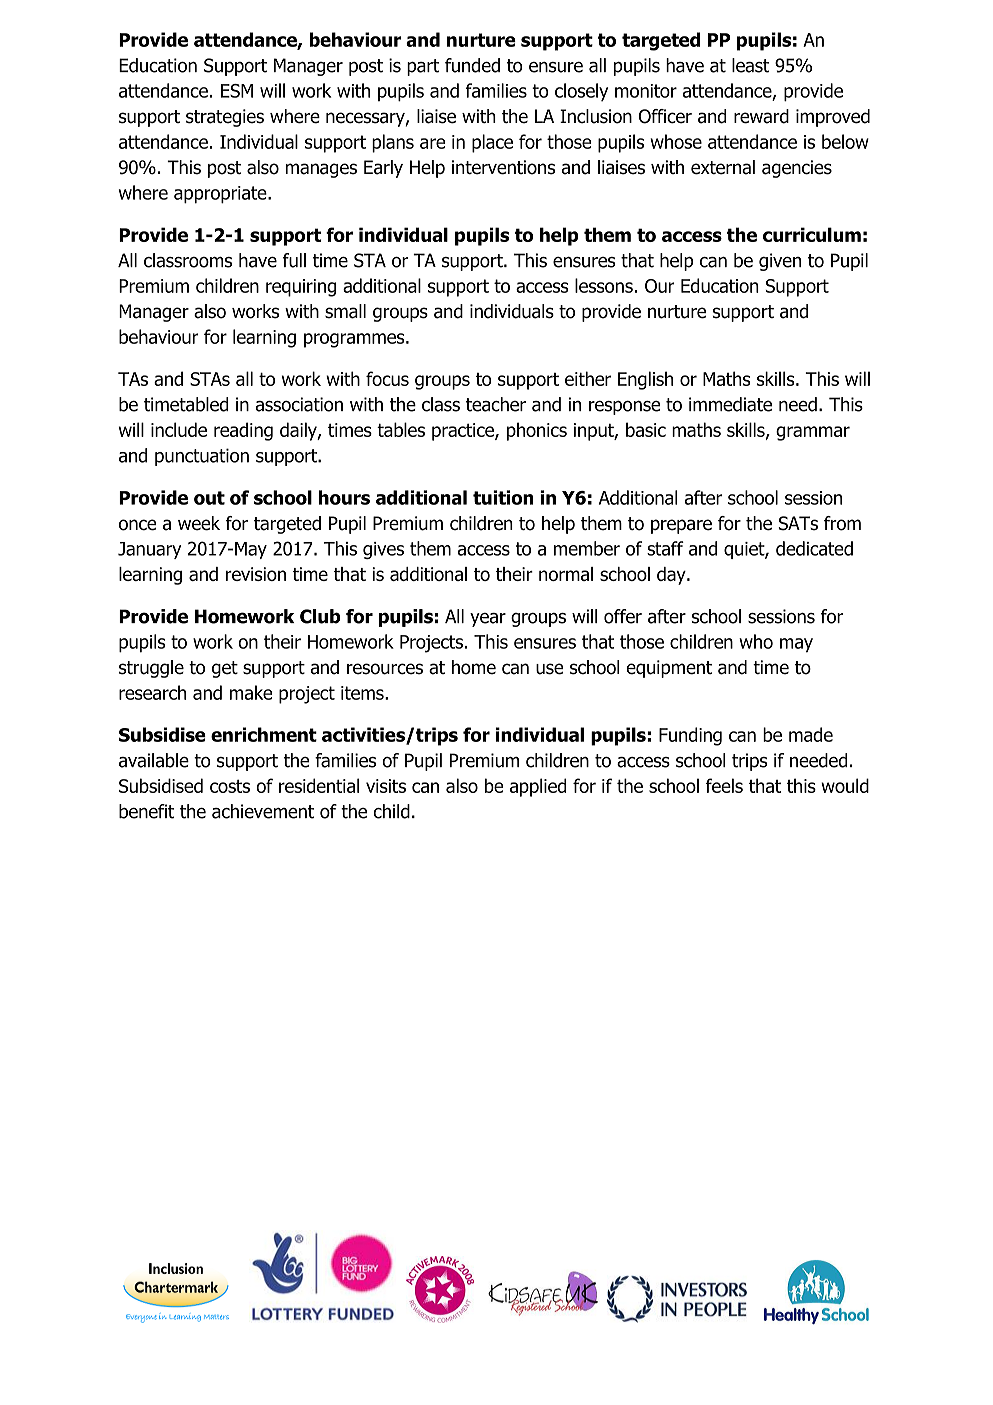 Image resolution: width=993 pixels, height=1405 pixels. What do you see at coordinates (472, 65) in the screenshot?
I see `funded` at bounding box center [472, 65].
